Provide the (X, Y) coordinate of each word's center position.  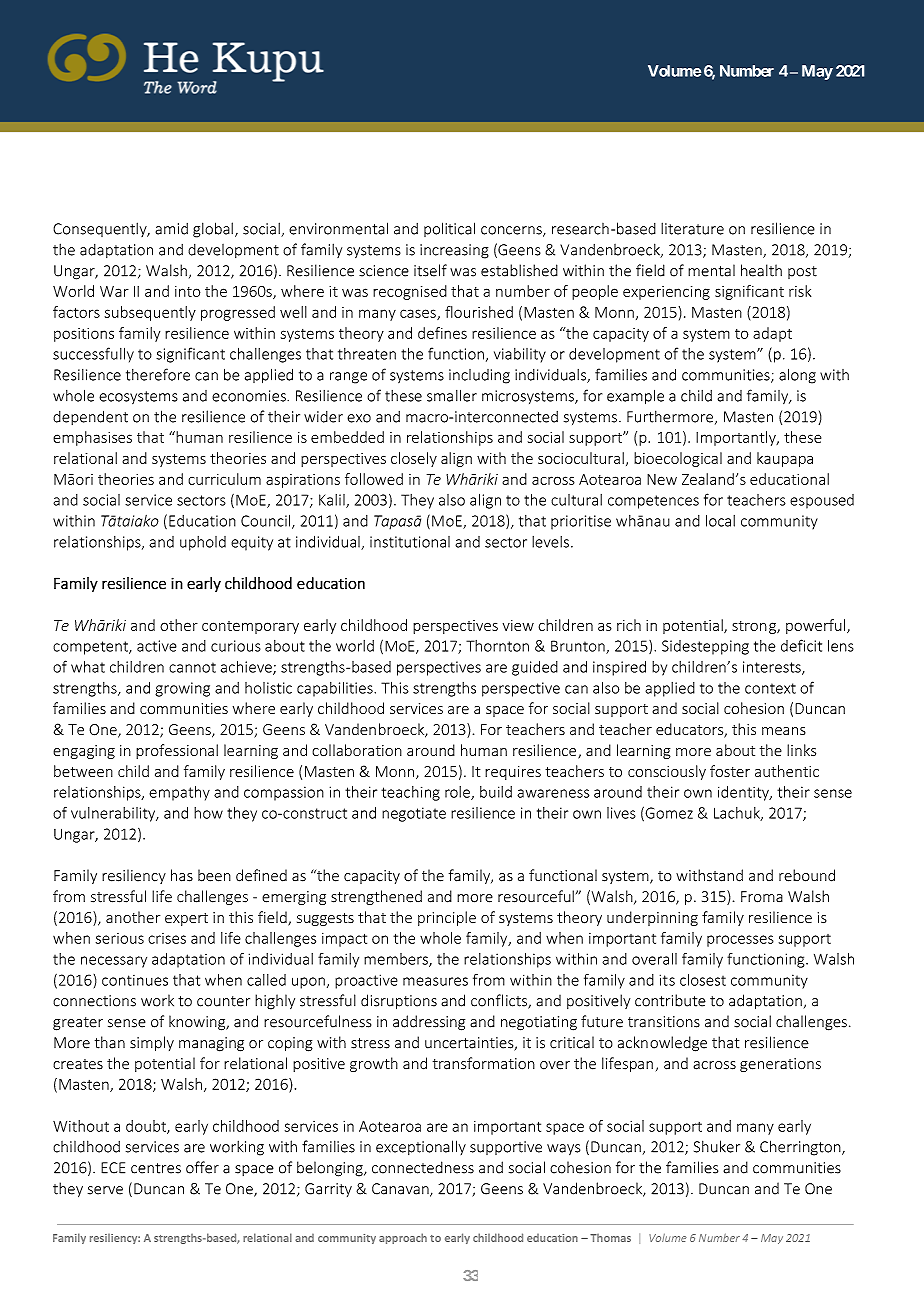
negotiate (414, 814)
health (761, 270)
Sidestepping (705, 647)
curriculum (224, 479)
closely (414, 459)
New (662, 479)
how (208, 813)
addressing (429, 1023)
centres (156, 1168)
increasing (454, 251)
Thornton (497, 646)
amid (171, 229)
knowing (198, 1023)
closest (703, 980)
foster (730, 771)
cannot (192, 667)
